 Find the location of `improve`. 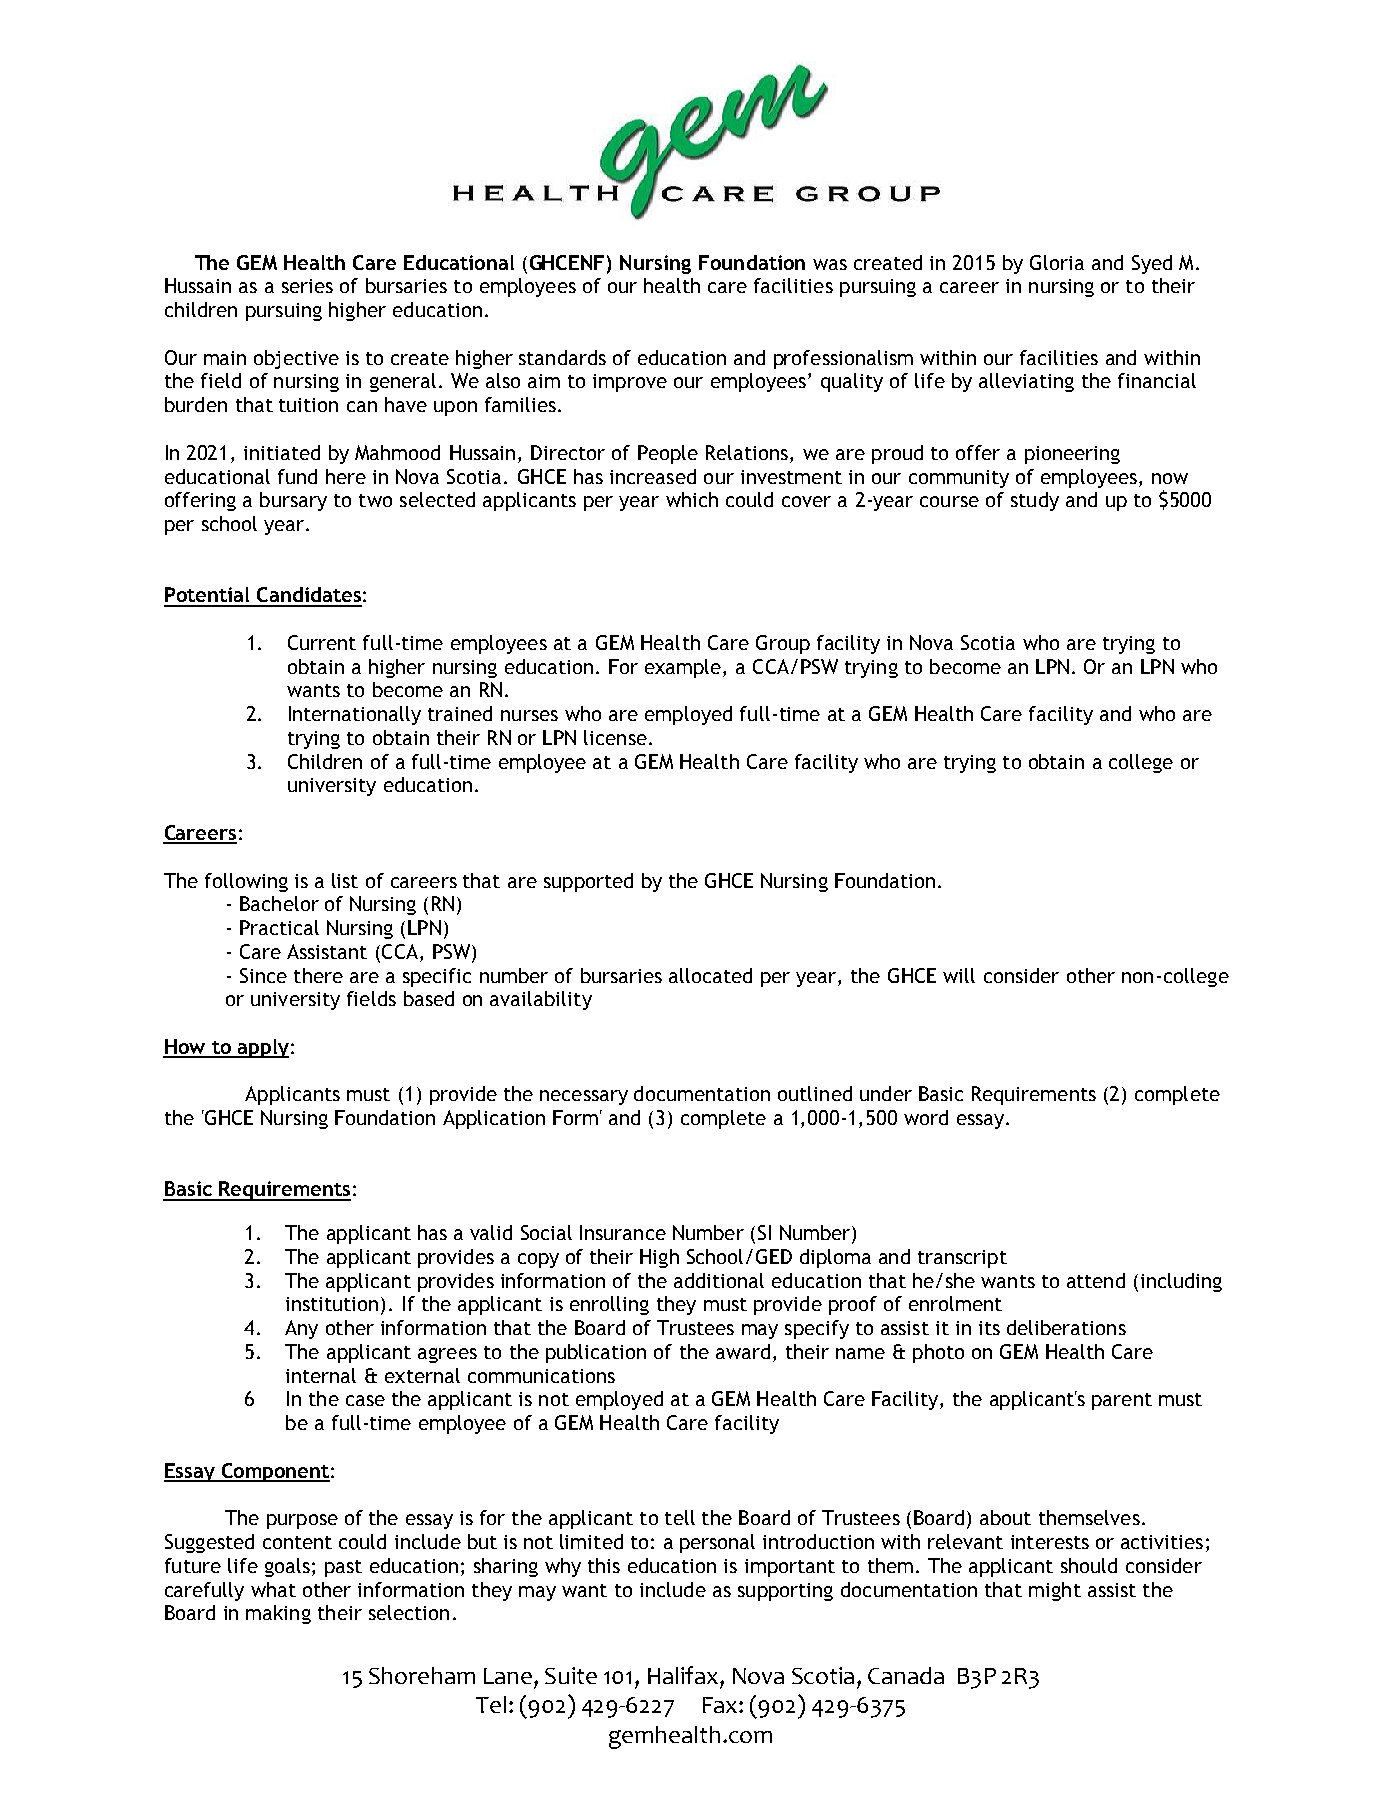

improve is located at coordinates (630, 383).
